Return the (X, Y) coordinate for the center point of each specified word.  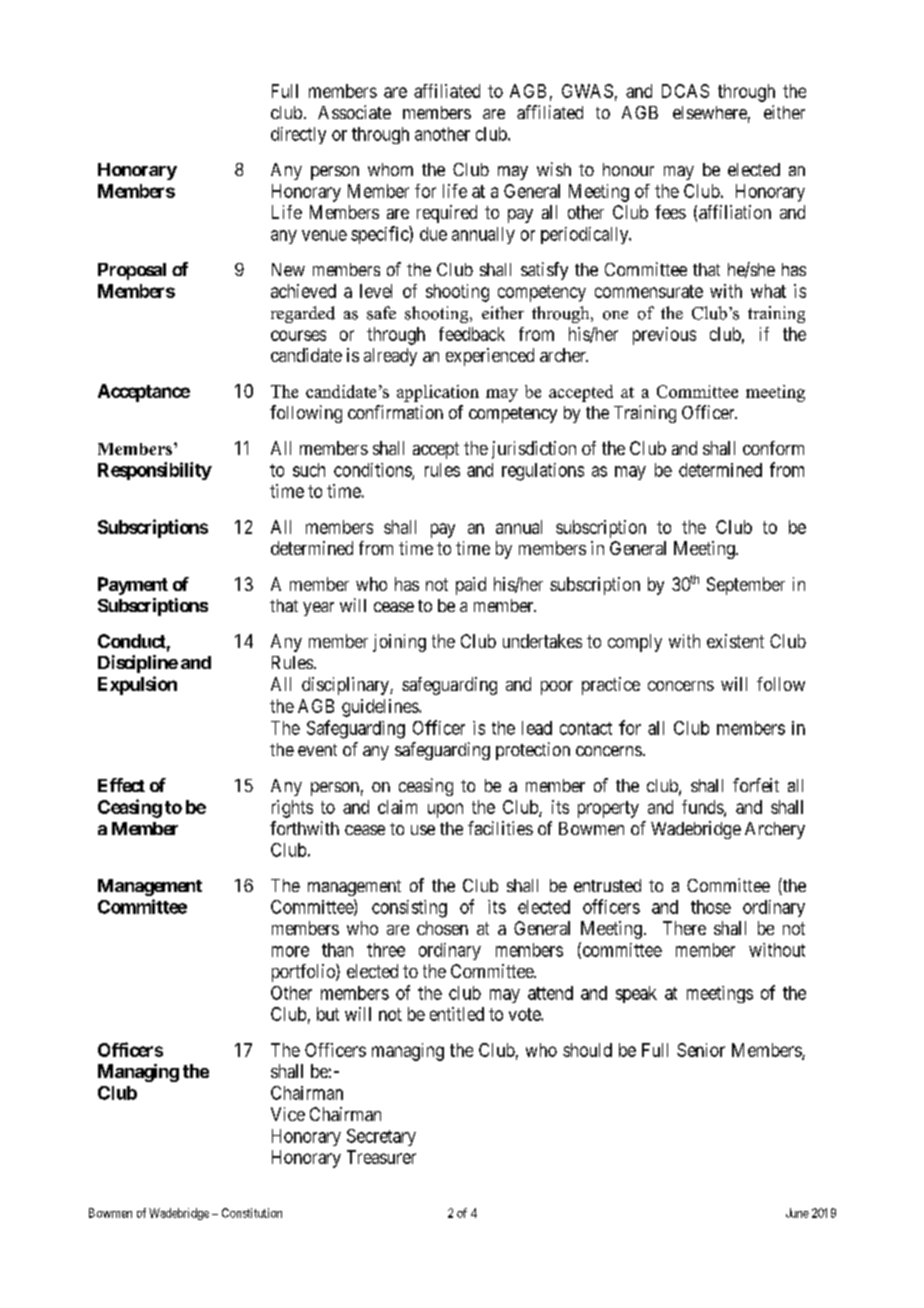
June (797, 1213)
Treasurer (381, 1157)
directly (298, 135)
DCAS (685, 91)
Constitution (252, 1213)
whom (390, 169)
